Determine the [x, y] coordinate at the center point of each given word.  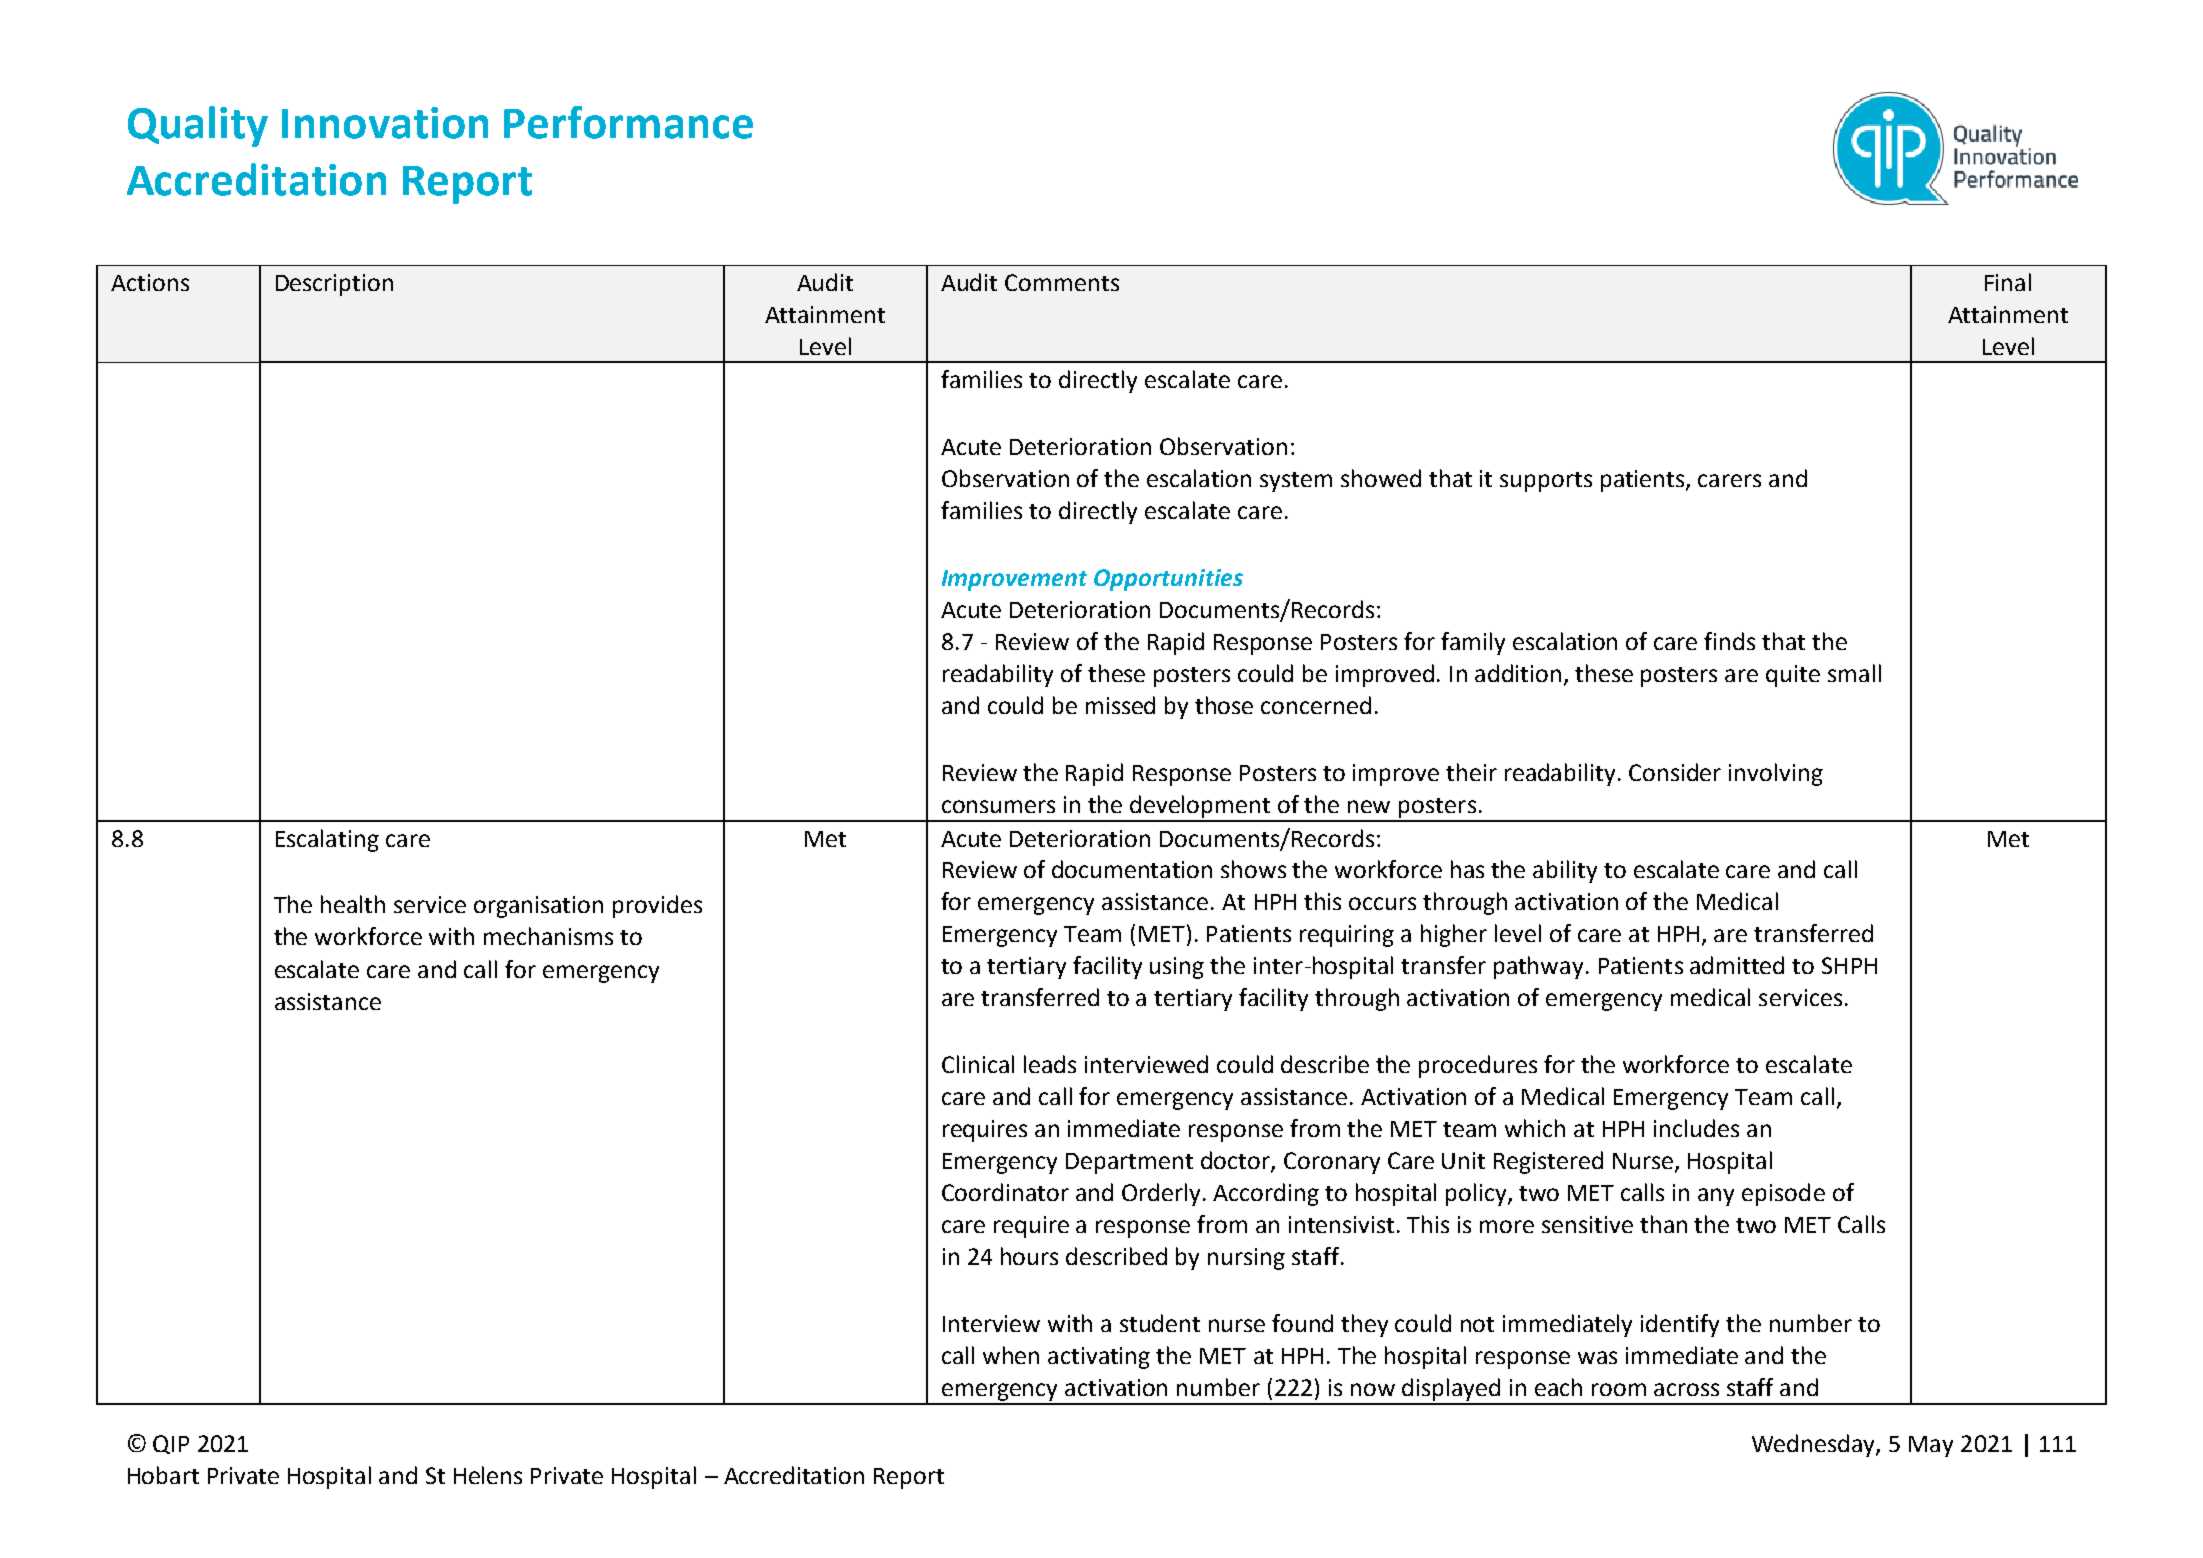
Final [2008, 282]
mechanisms [548, 936]
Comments [1062, 282]
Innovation [385, 123]
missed [1120, 705]
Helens [488, 1475]
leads [1050, 1064]
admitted [1737, 965]
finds [1729, 641]
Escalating [327, 840]
